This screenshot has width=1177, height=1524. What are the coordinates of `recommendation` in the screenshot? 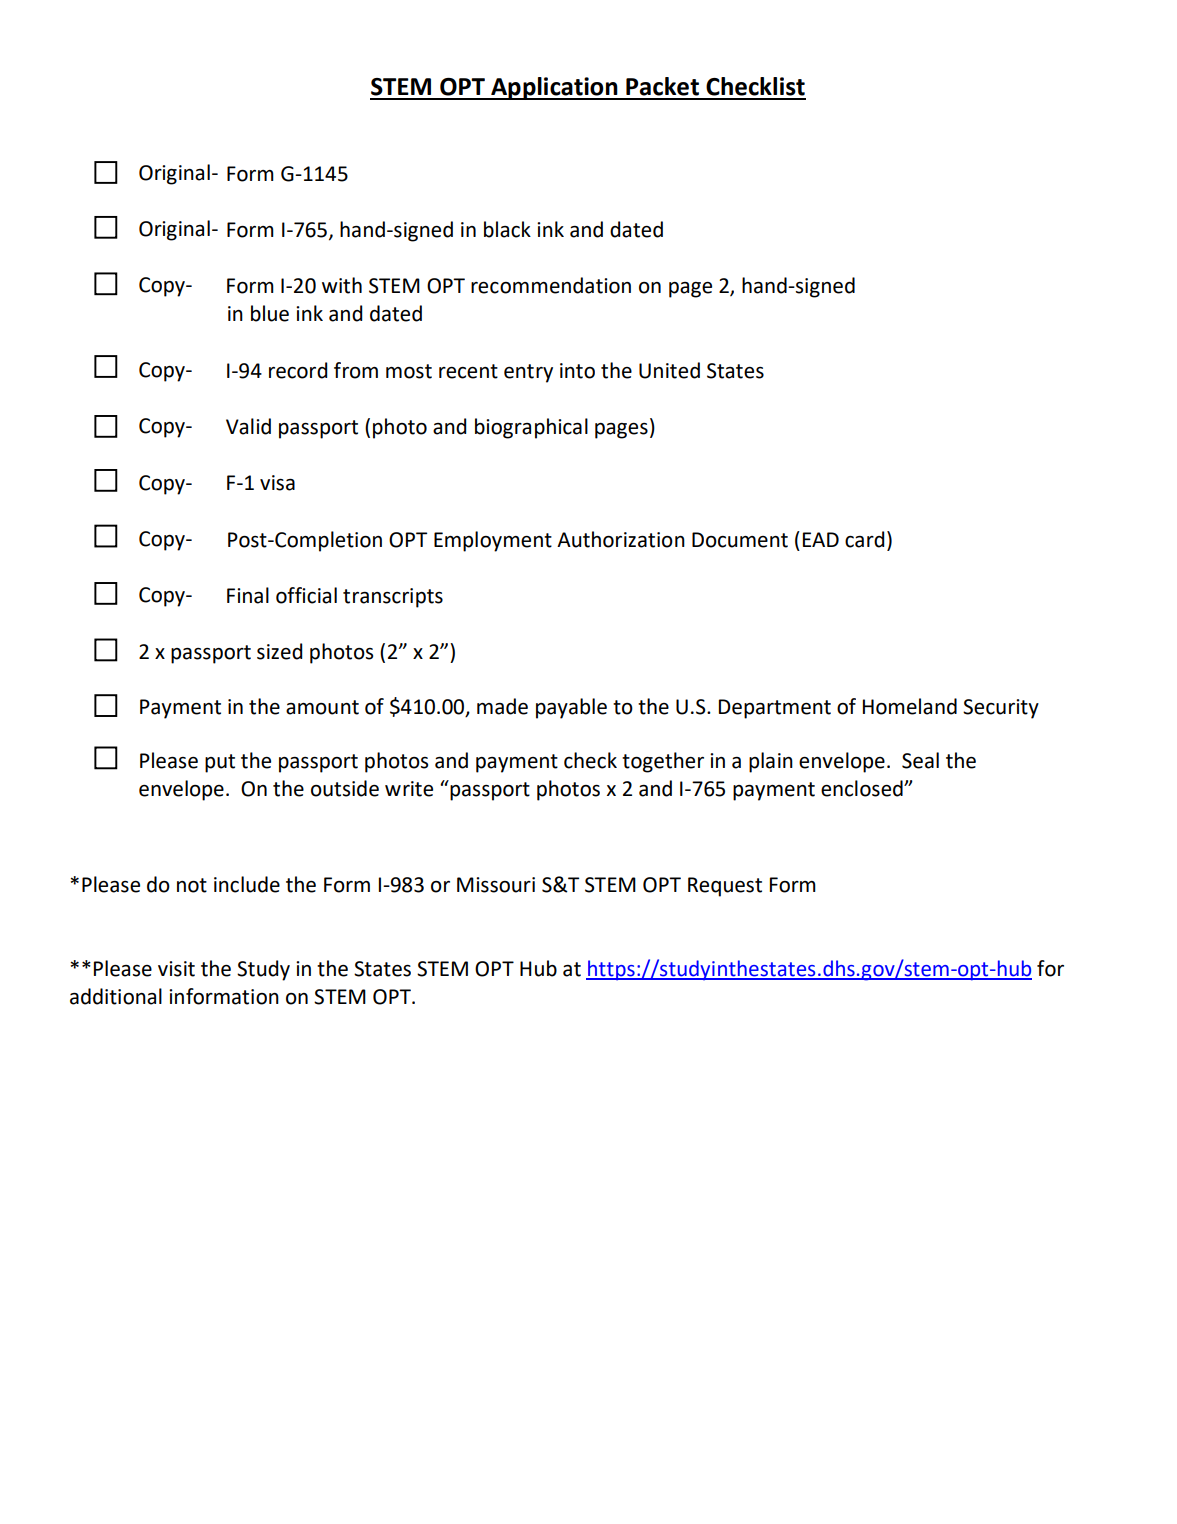 It's located at (551, 285).
